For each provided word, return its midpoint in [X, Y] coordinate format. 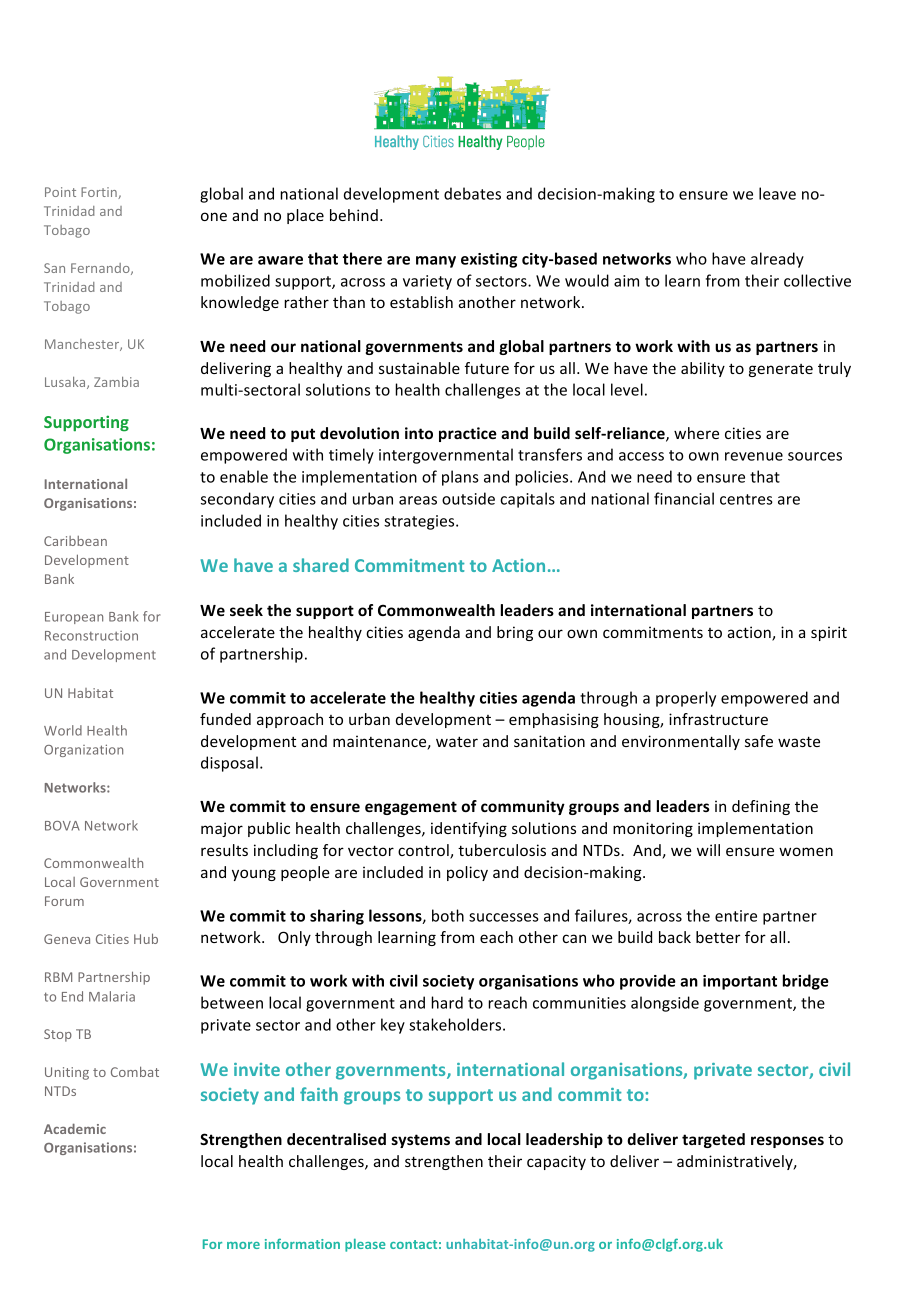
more [243, 1245]
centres [746, 499]
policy [467, 873]
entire [736, 916]
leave [777, 193]
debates [472, 193]
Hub [146, 938]
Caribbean [75, 541]
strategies [420, 522]
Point [60, 192]
